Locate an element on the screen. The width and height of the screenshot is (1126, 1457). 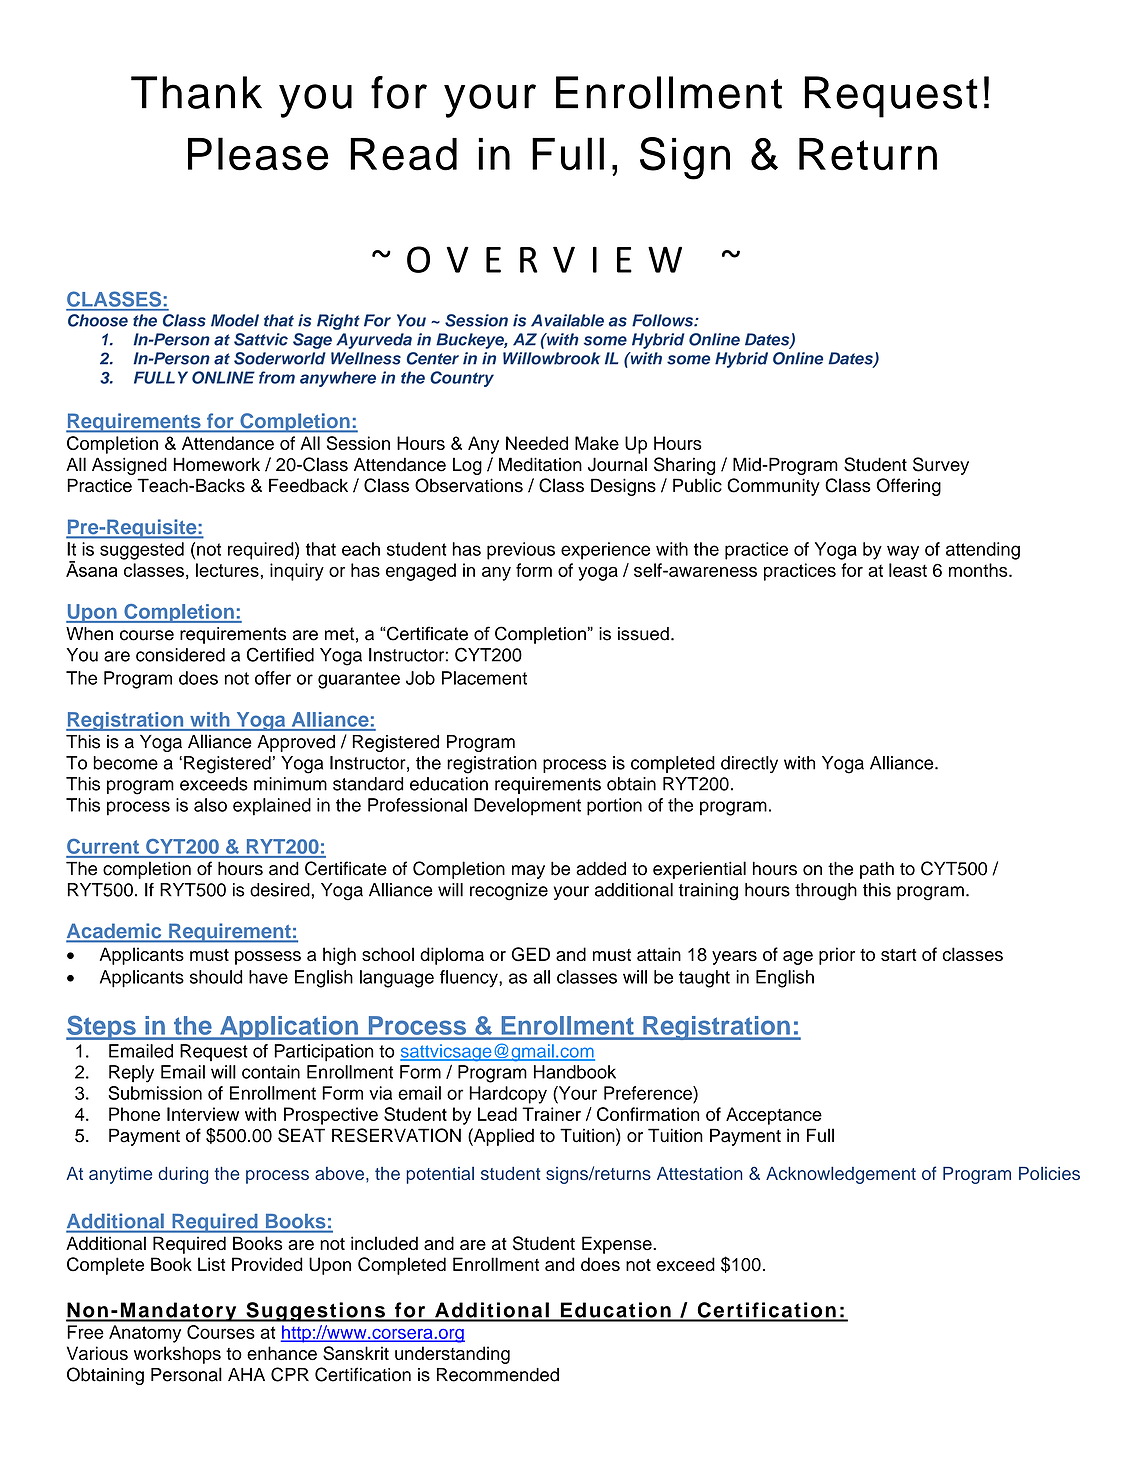
Available is located at coordinates (567, 320).
